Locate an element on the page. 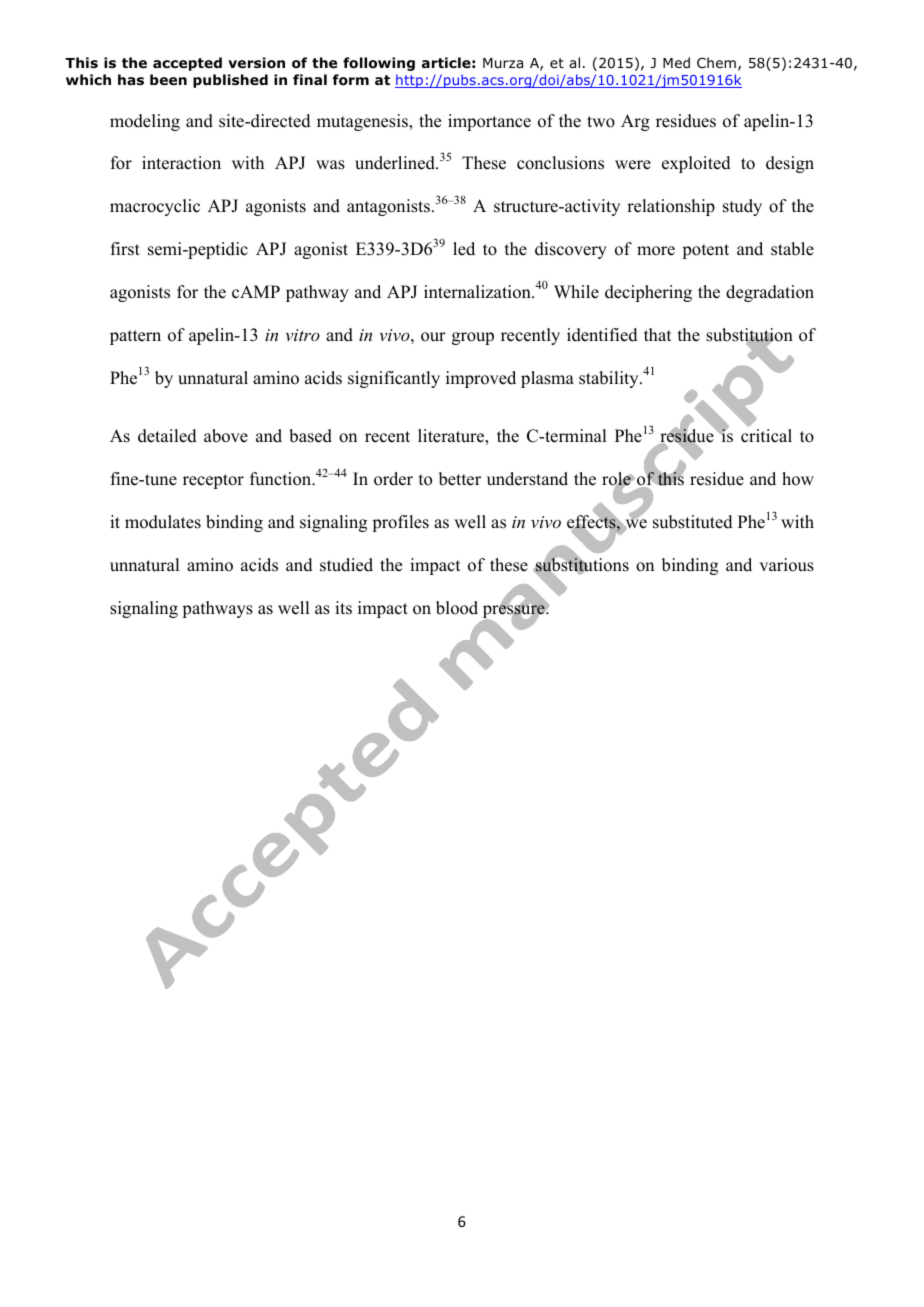  our is located at coordinates (433, 337).
